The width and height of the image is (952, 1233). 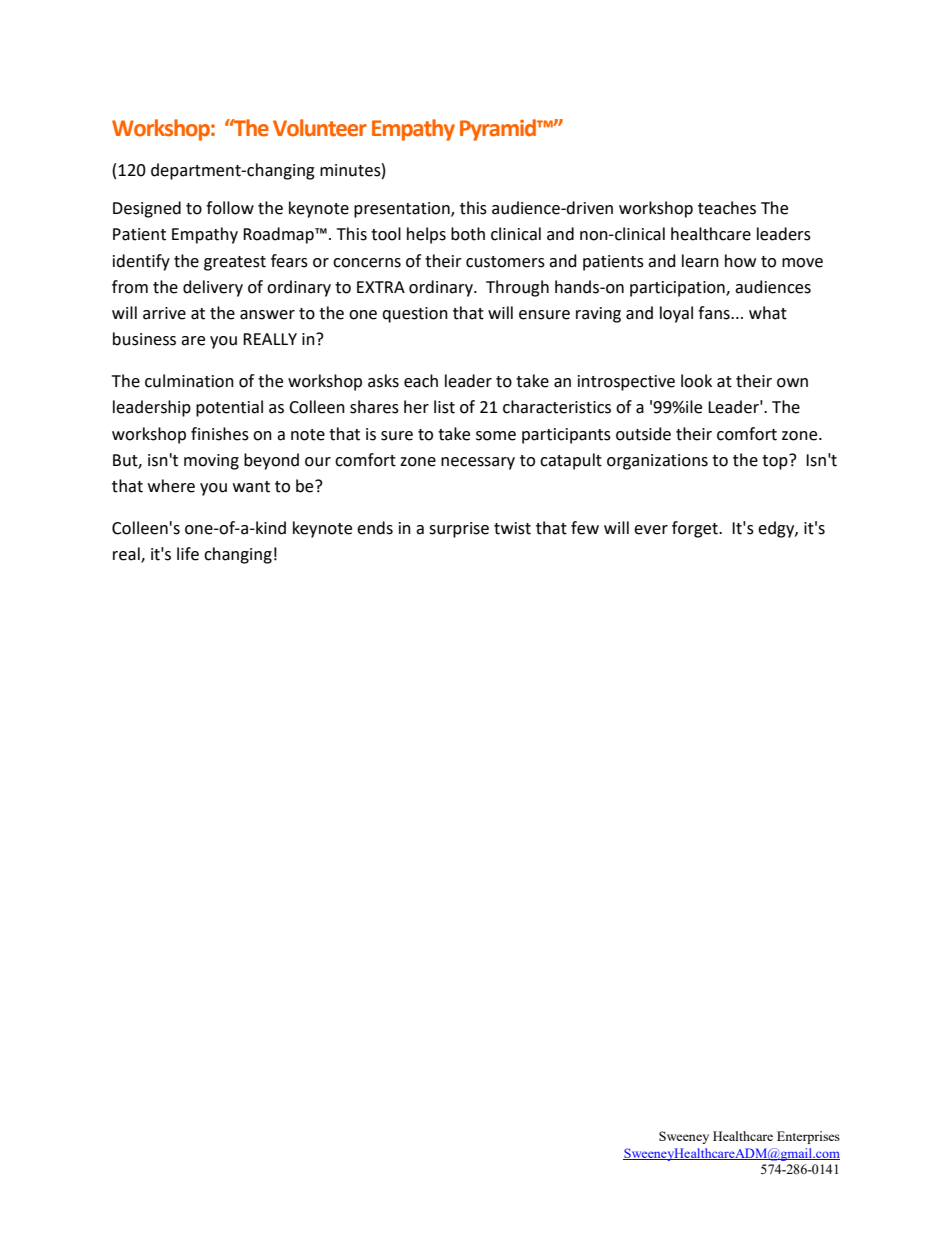 What do you see at coordinates (740, 261) in the image?
I see `how` at bounding box center [740, 261].
